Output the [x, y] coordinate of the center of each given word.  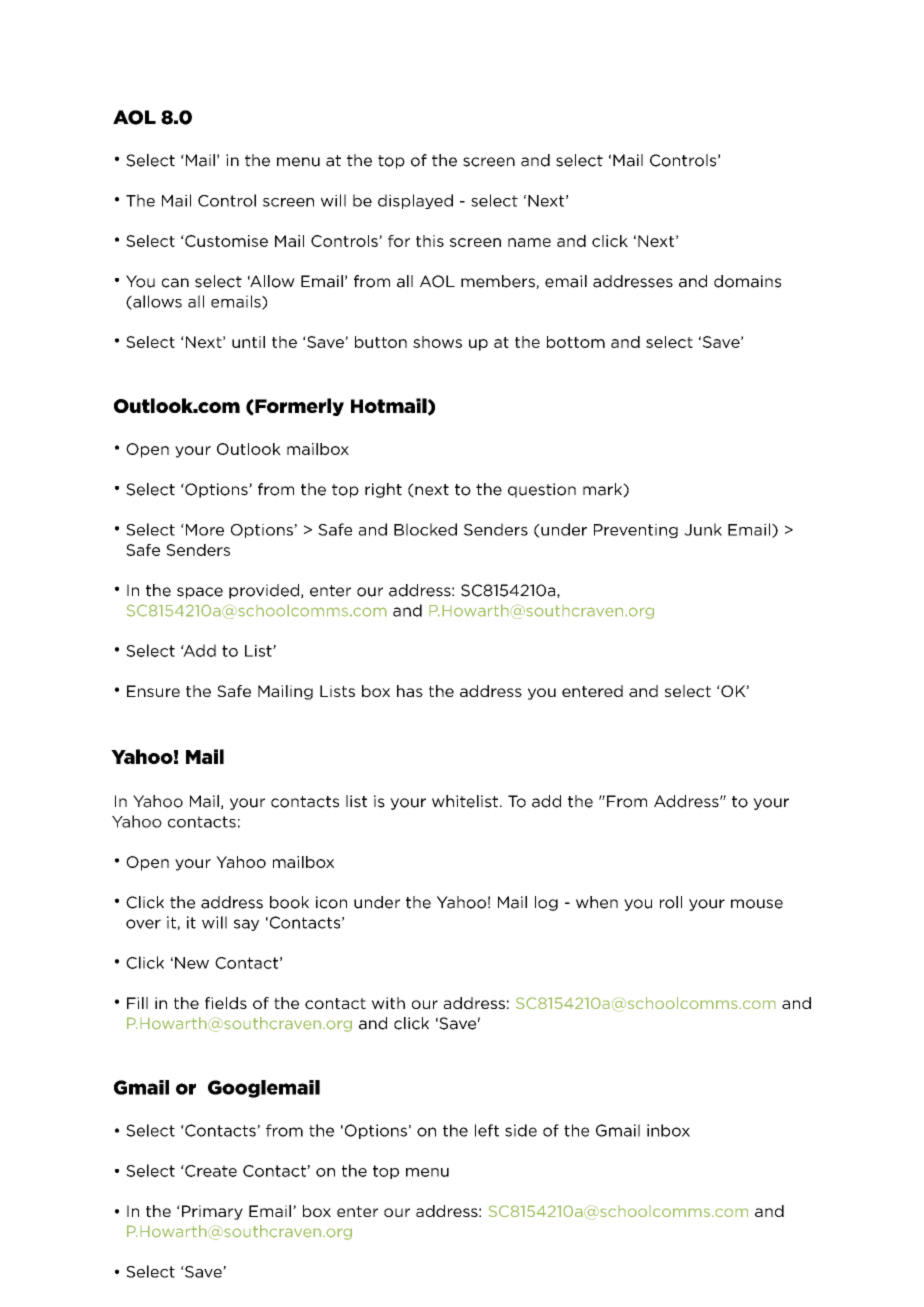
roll [671, 902]
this [430, 241]
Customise [225, 241]
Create [210, 1171]
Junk [703, 529]
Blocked [425, 529]
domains [747, 281]
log [546, 903]
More [203, 530]
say [246, 925]
